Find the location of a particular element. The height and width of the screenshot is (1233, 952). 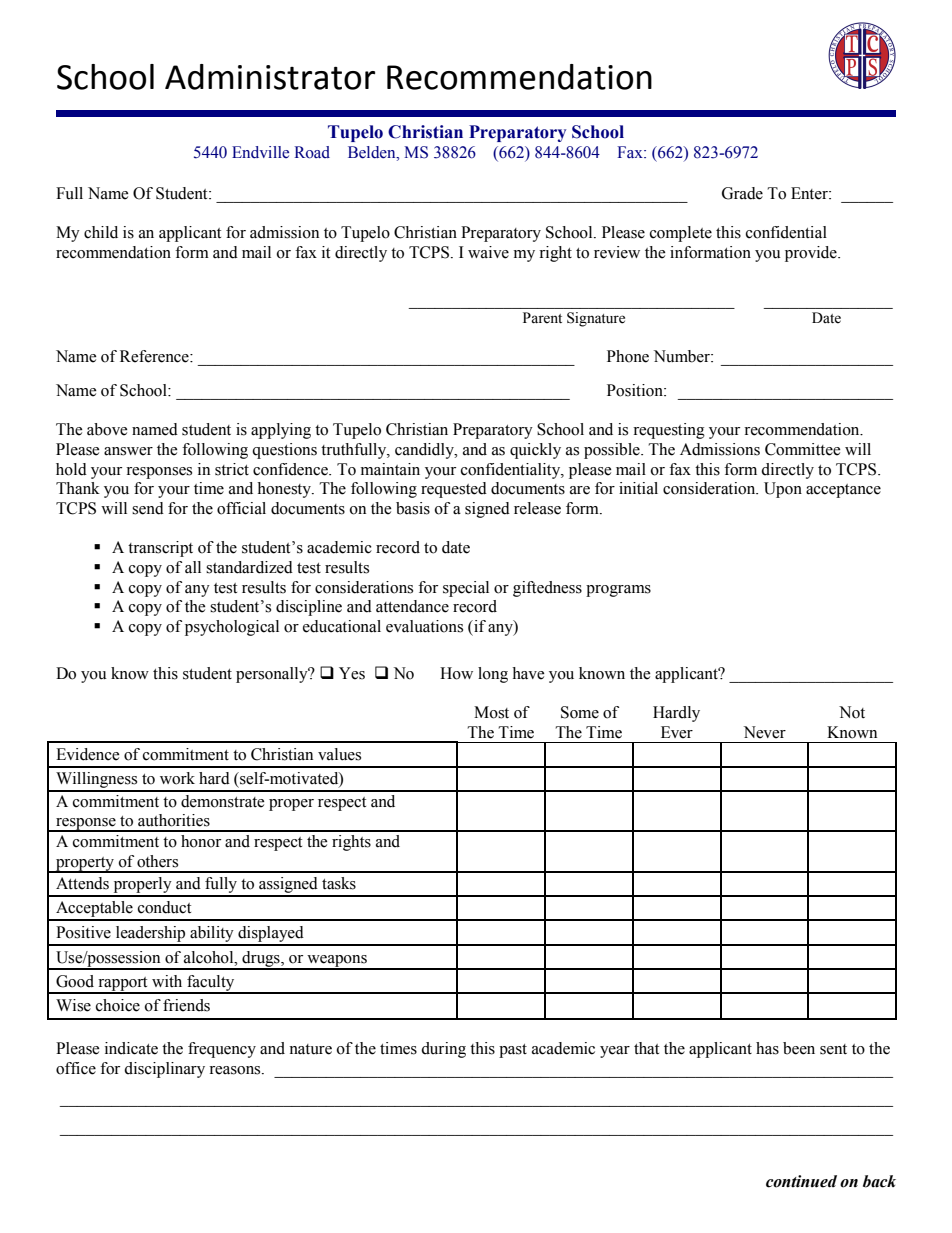

Administrator is located at coordinates (270, 77).
